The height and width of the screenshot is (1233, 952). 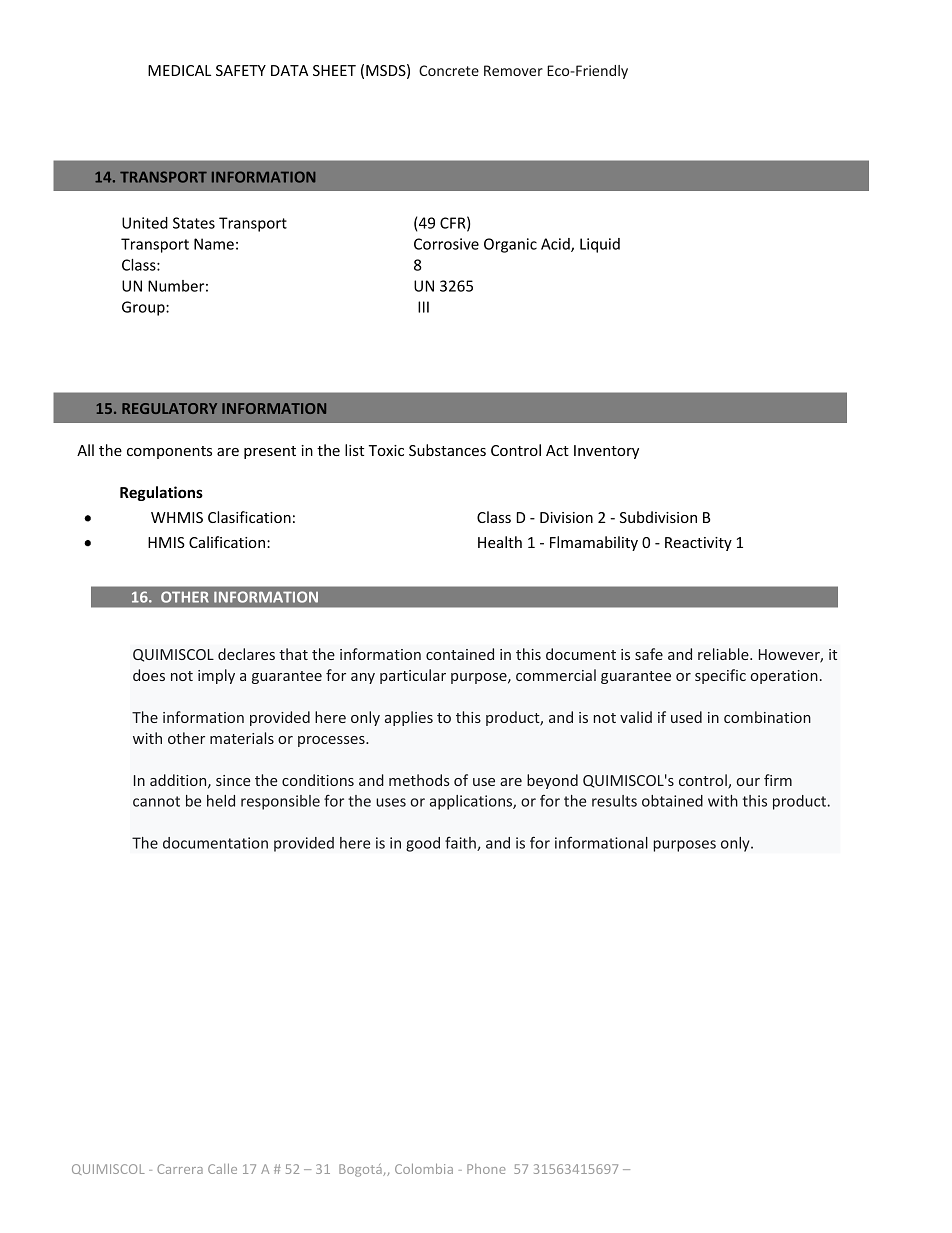 What do you see at coordinates (461, 844) in the screenshot?
I see `faith` at bounding box center [461, 844].
